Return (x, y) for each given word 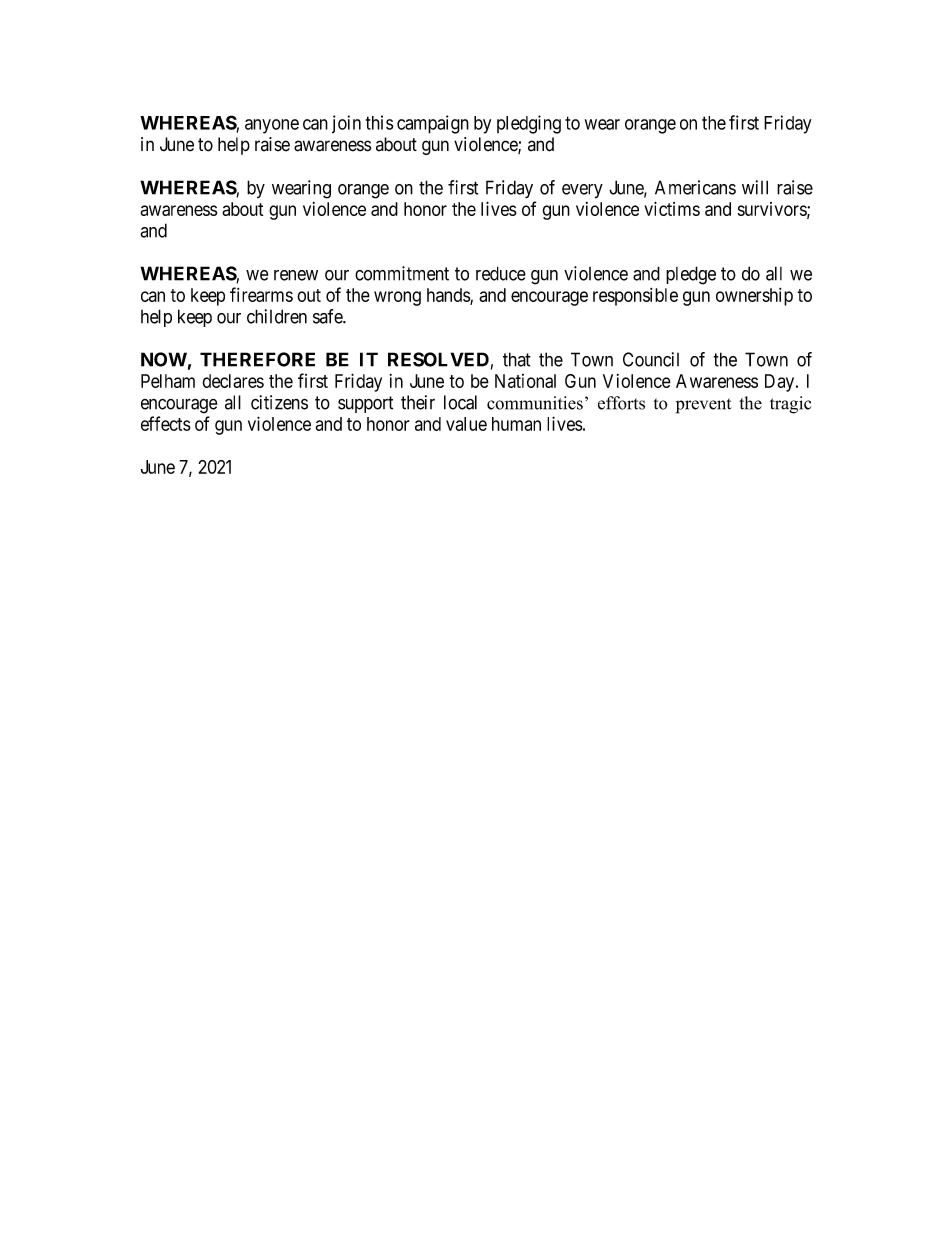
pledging (529, 124)
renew (296, 275)
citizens (279, 402)
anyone (272, 126)
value (466, 424)
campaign (433, 124)
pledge (691, 275)
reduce (501, 273)
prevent (704, 406)
